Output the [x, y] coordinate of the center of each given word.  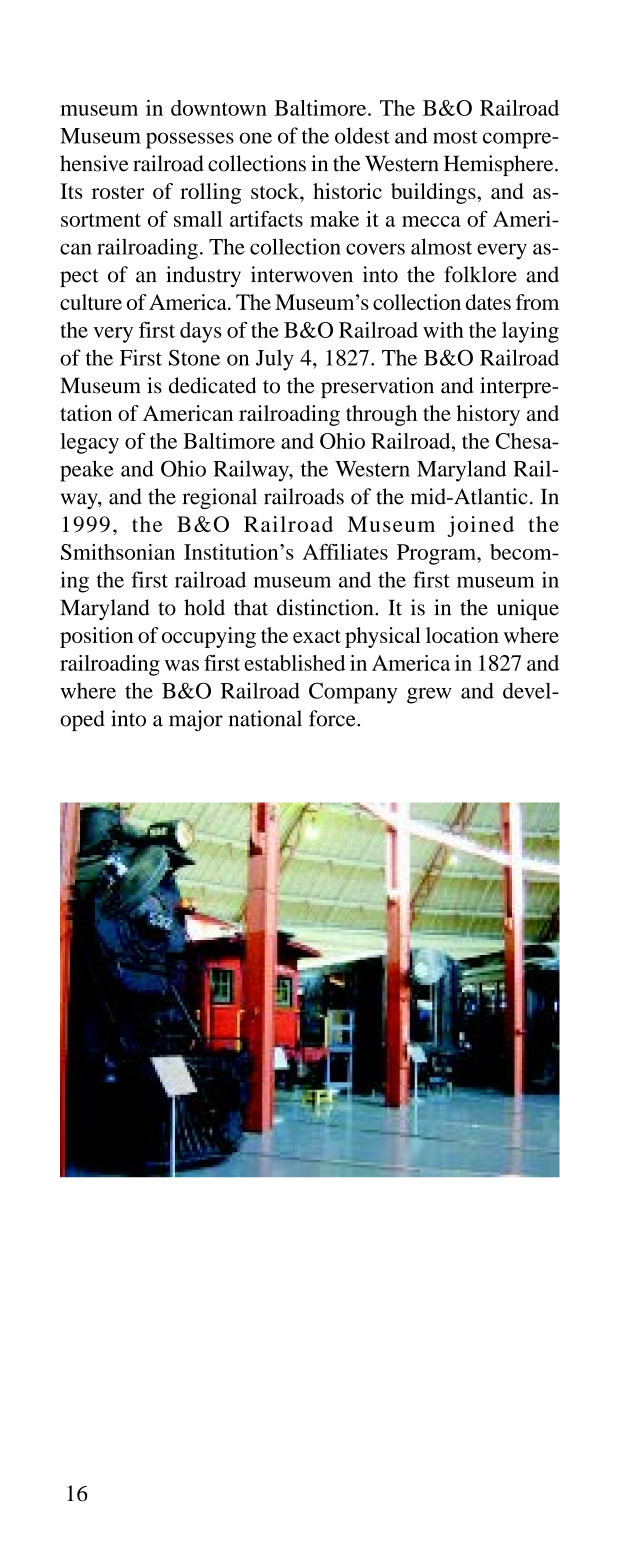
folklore [480, 274]
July [275, 360]
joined [480, 526]
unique [528, 609]
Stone [194, 357]
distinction [326, 607]
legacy [89, 443]
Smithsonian [118, 552]
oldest [362, 135]
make [334, 219]
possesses [190, 140]
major [196, 720]
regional [219, 498]
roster [118, 192]
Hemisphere [500, 165]
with [443, 330]
